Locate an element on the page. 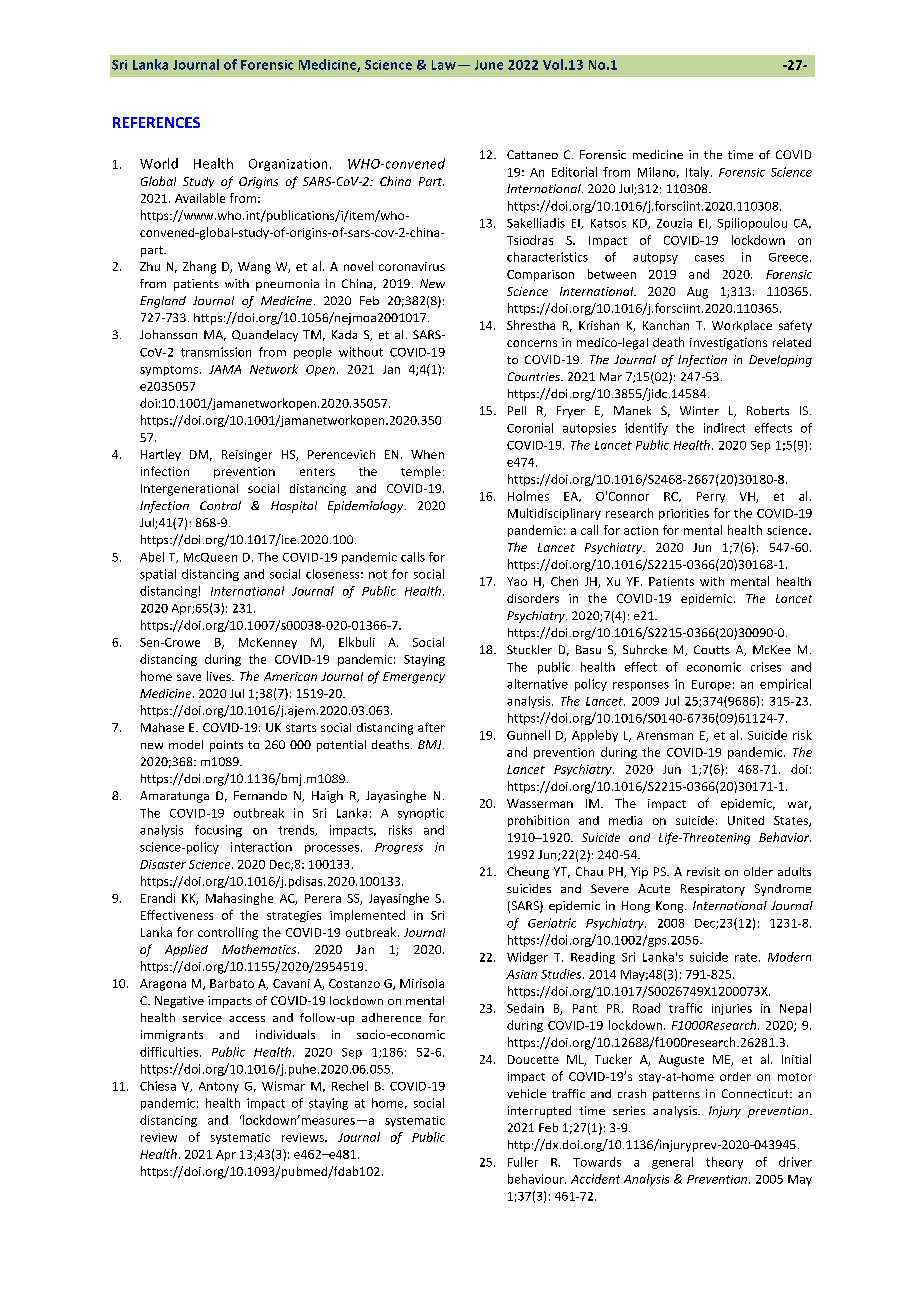  When is located at coordinates (427, 454).
